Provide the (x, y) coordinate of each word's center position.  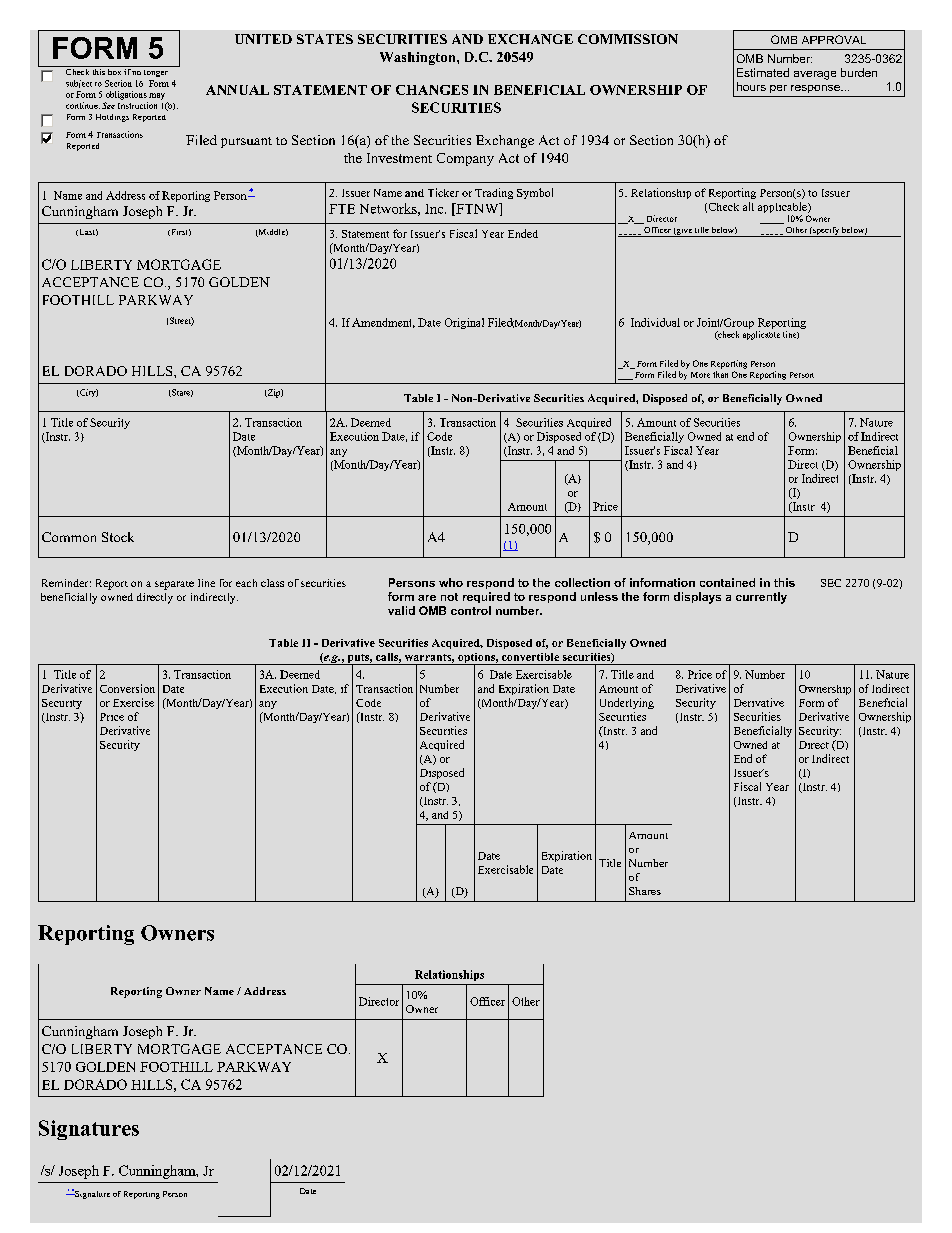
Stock (118, 537)
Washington (419, 58)
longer (156, 71)
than (720, 374)
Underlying (627, 703)
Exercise (133, 702)
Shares (645, 891)
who (451, 582)
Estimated (763, 72)
